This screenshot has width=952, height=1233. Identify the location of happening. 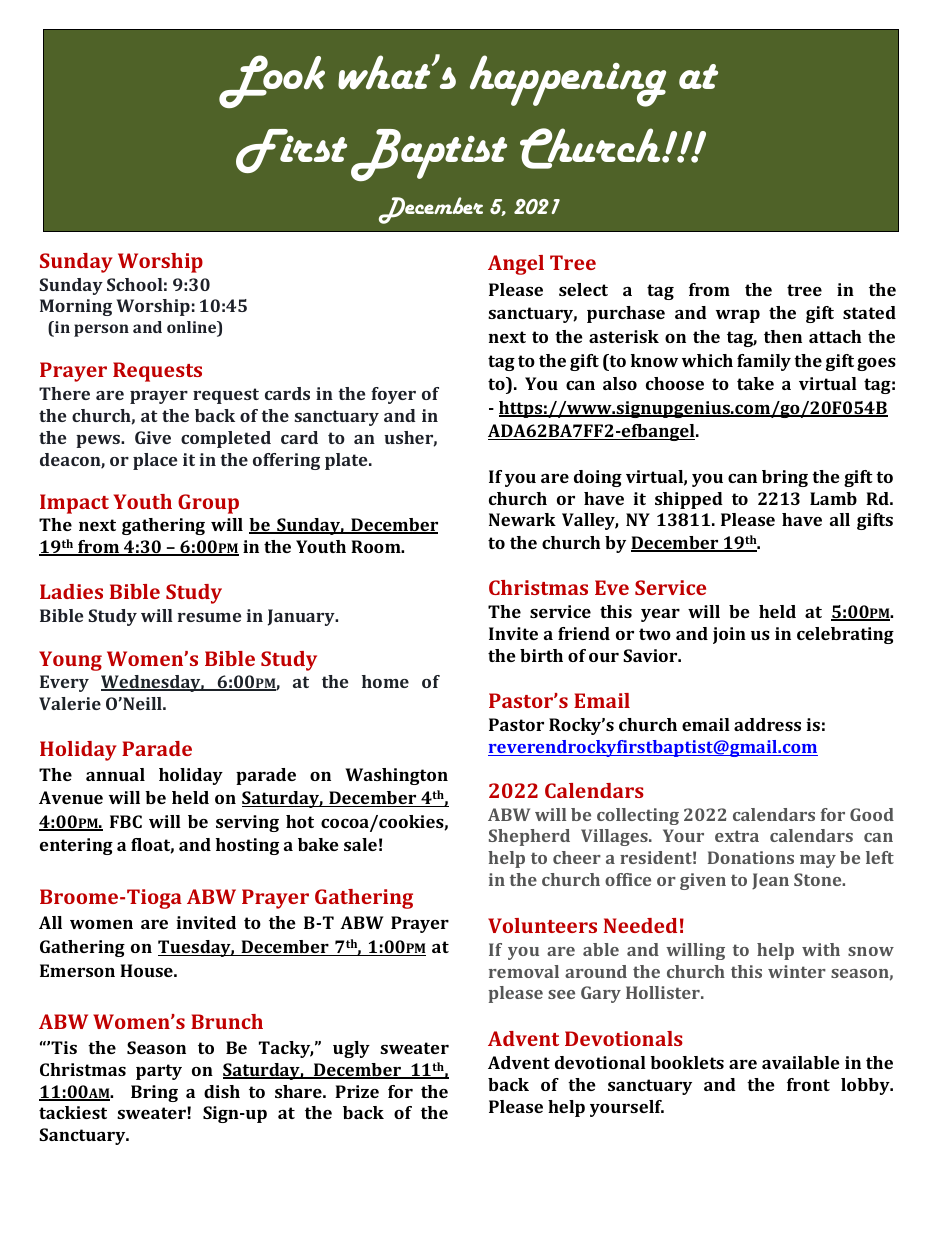
(568, 81).
